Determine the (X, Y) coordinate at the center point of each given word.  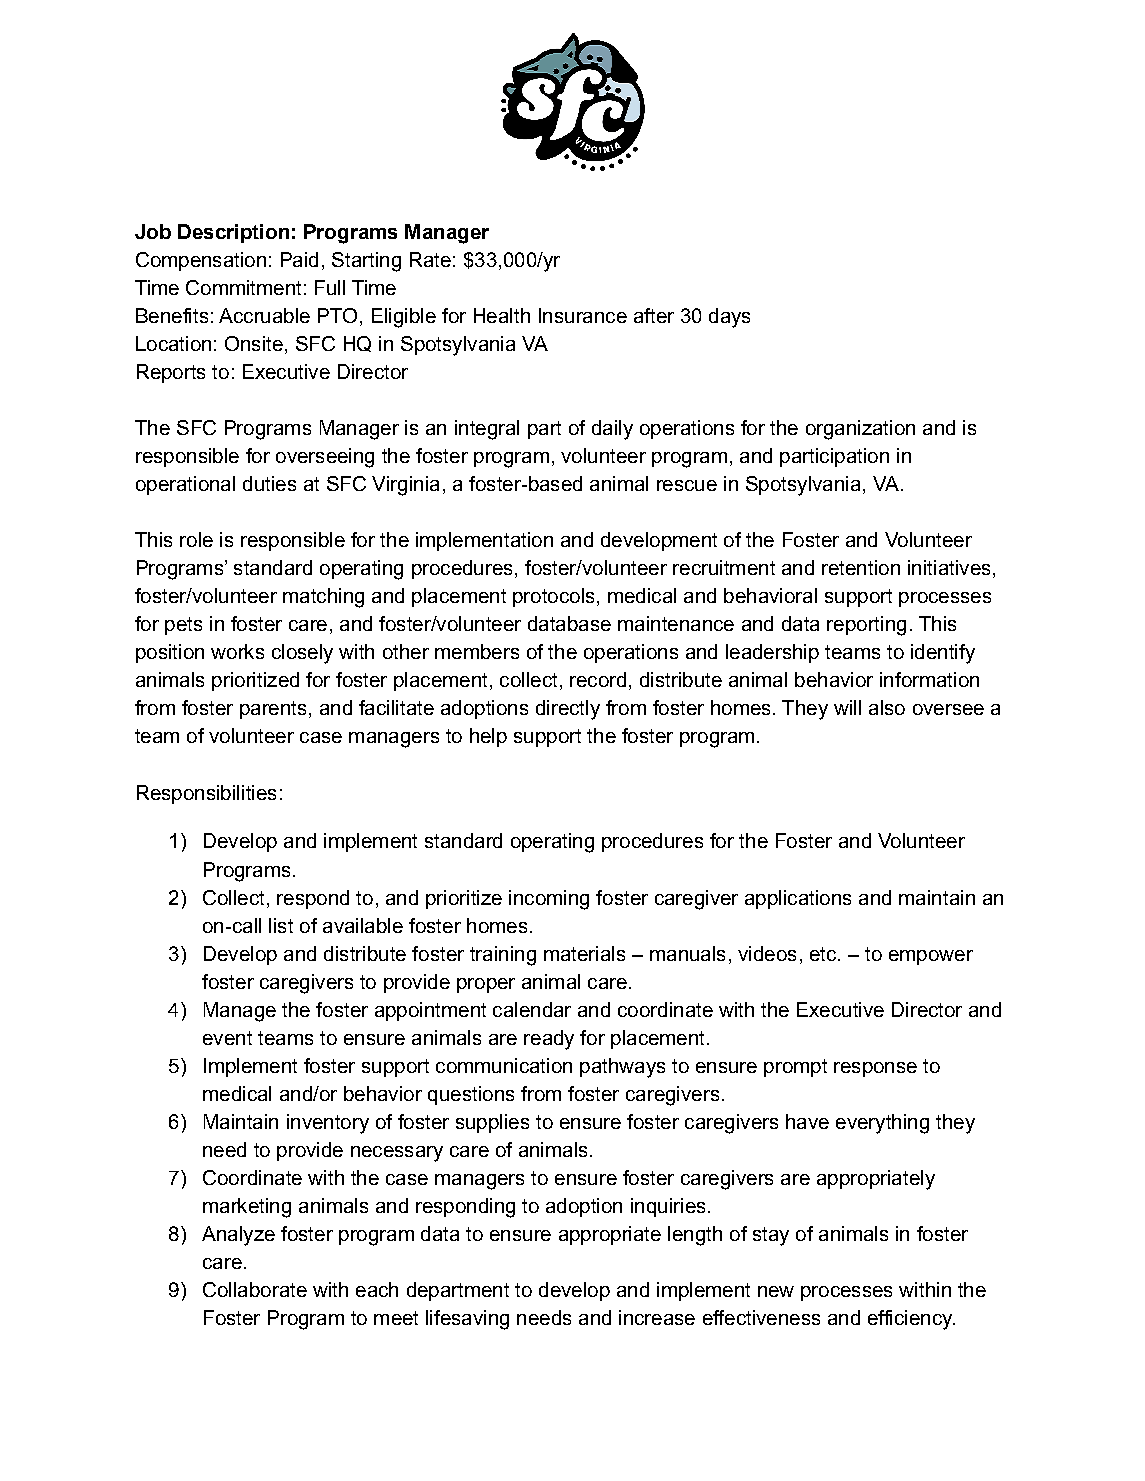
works (237, 651)
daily (612, 430)
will (847, 707)
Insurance (583, 315)
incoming (549, 900)
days (729, 318)
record (598, 679)
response (875, 1069)
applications (798, 899)
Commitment (243, 287)
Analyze (238, 1236)
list (281, 925)
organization (860, 430)
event (227, 1038)
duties (269, 483)
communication (504, 1065)
